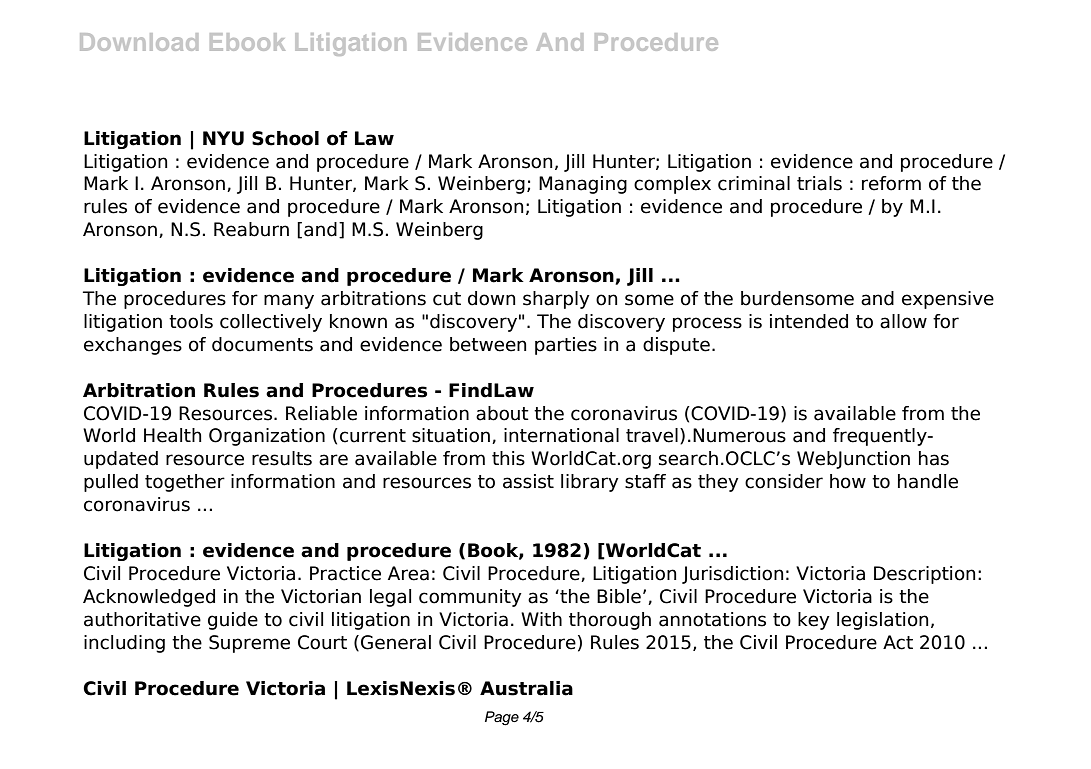 The width and height of the screenshot is (1091, 769). Describe the element at coordinates (470, 598) in the screenshot. I see `community` at that location.
